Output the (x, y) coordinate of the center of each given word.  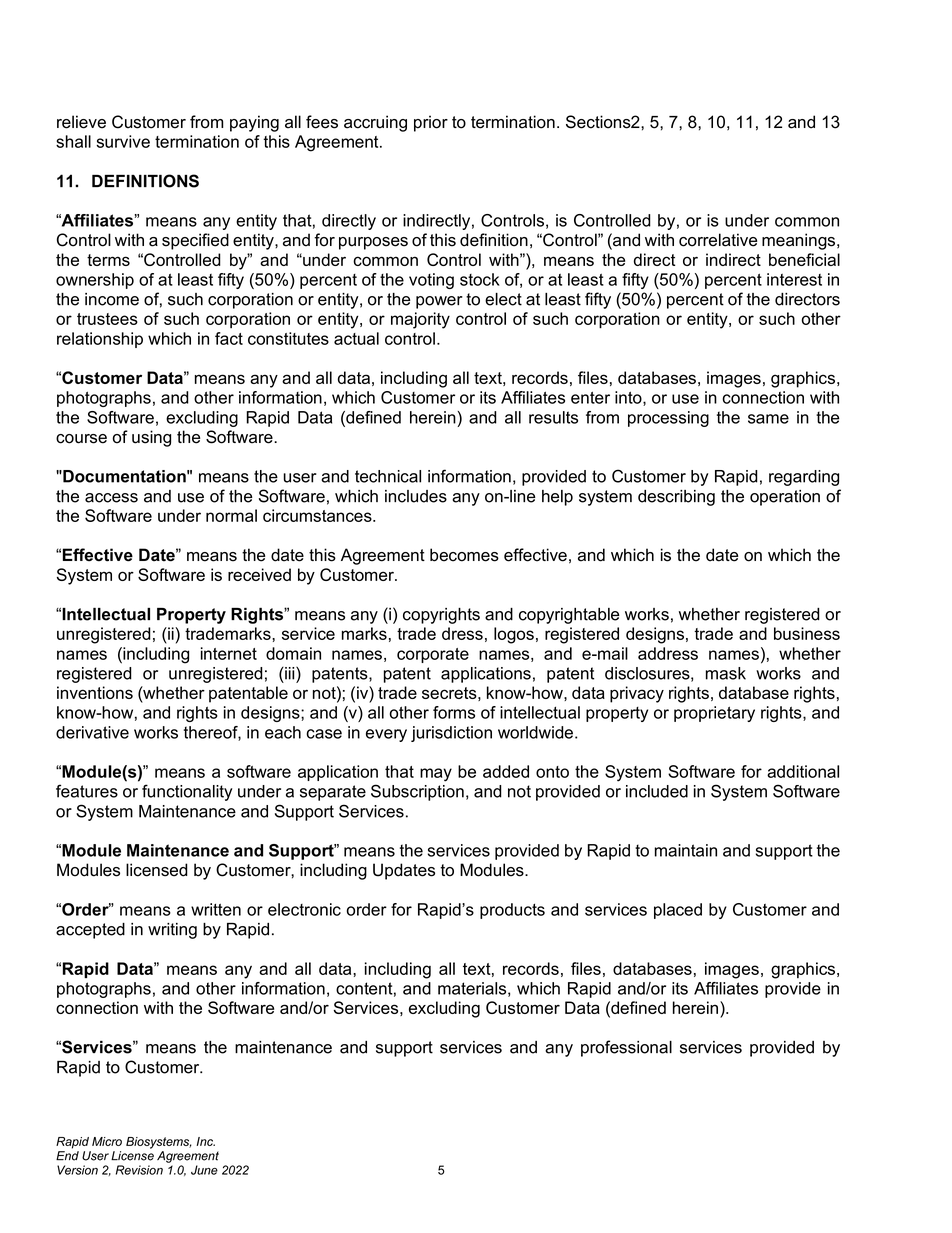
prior (431, 123)
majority (420, 320)
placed (678, 911)
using (151, 438)
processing (668, 419)
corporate (433, 655)
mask (726, 673)
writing (172, 931)
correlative (718, 240)
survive (123, 141)
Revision (139, 1170)
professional (626, 1048)
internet (229, 653)
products (512, 911)
